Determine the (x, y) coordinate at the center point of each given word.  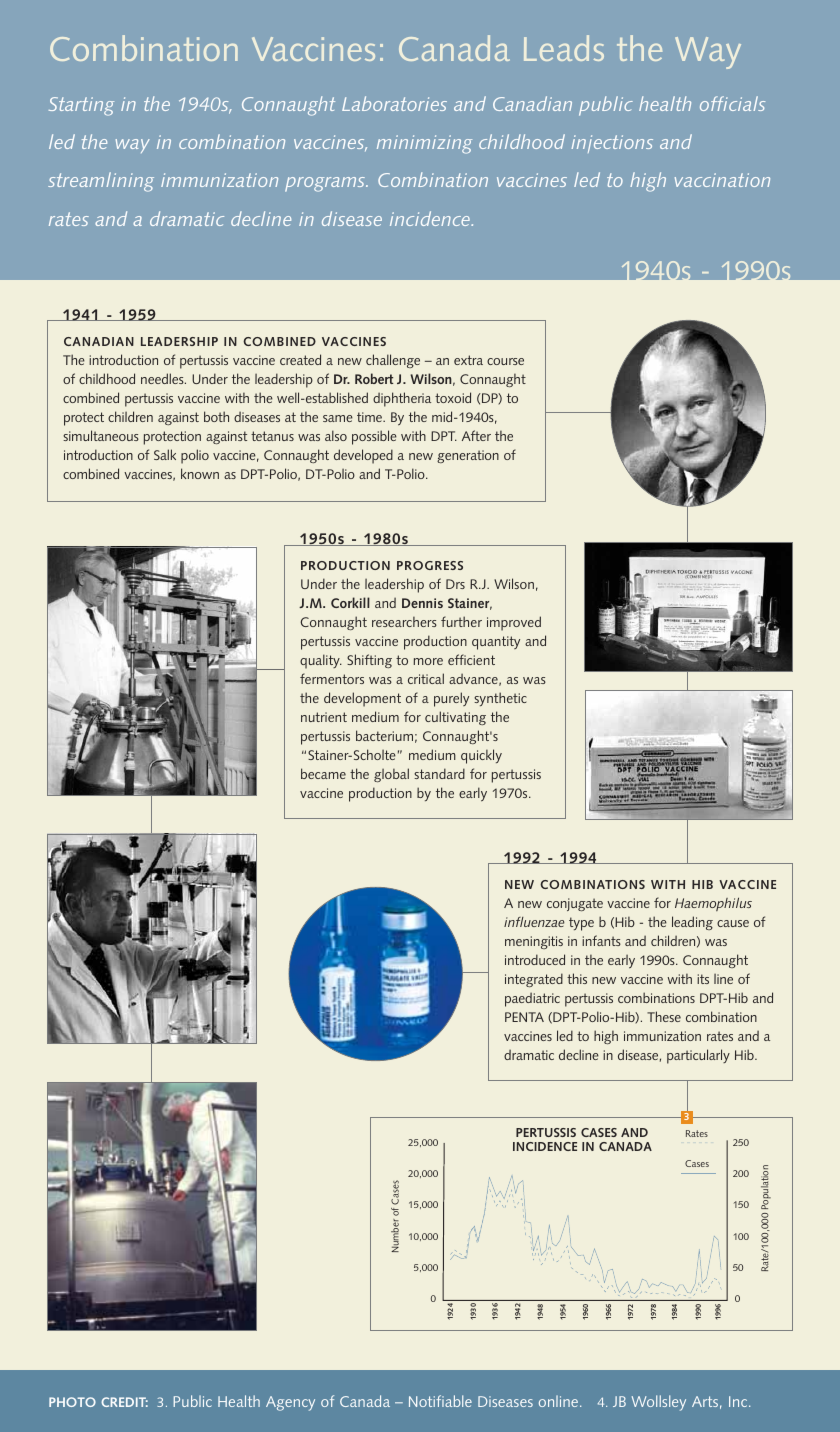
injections (612, 144)
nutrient (324, 717)
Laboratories (394, 103)
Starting (81, 106)
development (362, 699)
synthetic (500, 699)
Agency (290, 1403)
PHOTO (72, 1402)
